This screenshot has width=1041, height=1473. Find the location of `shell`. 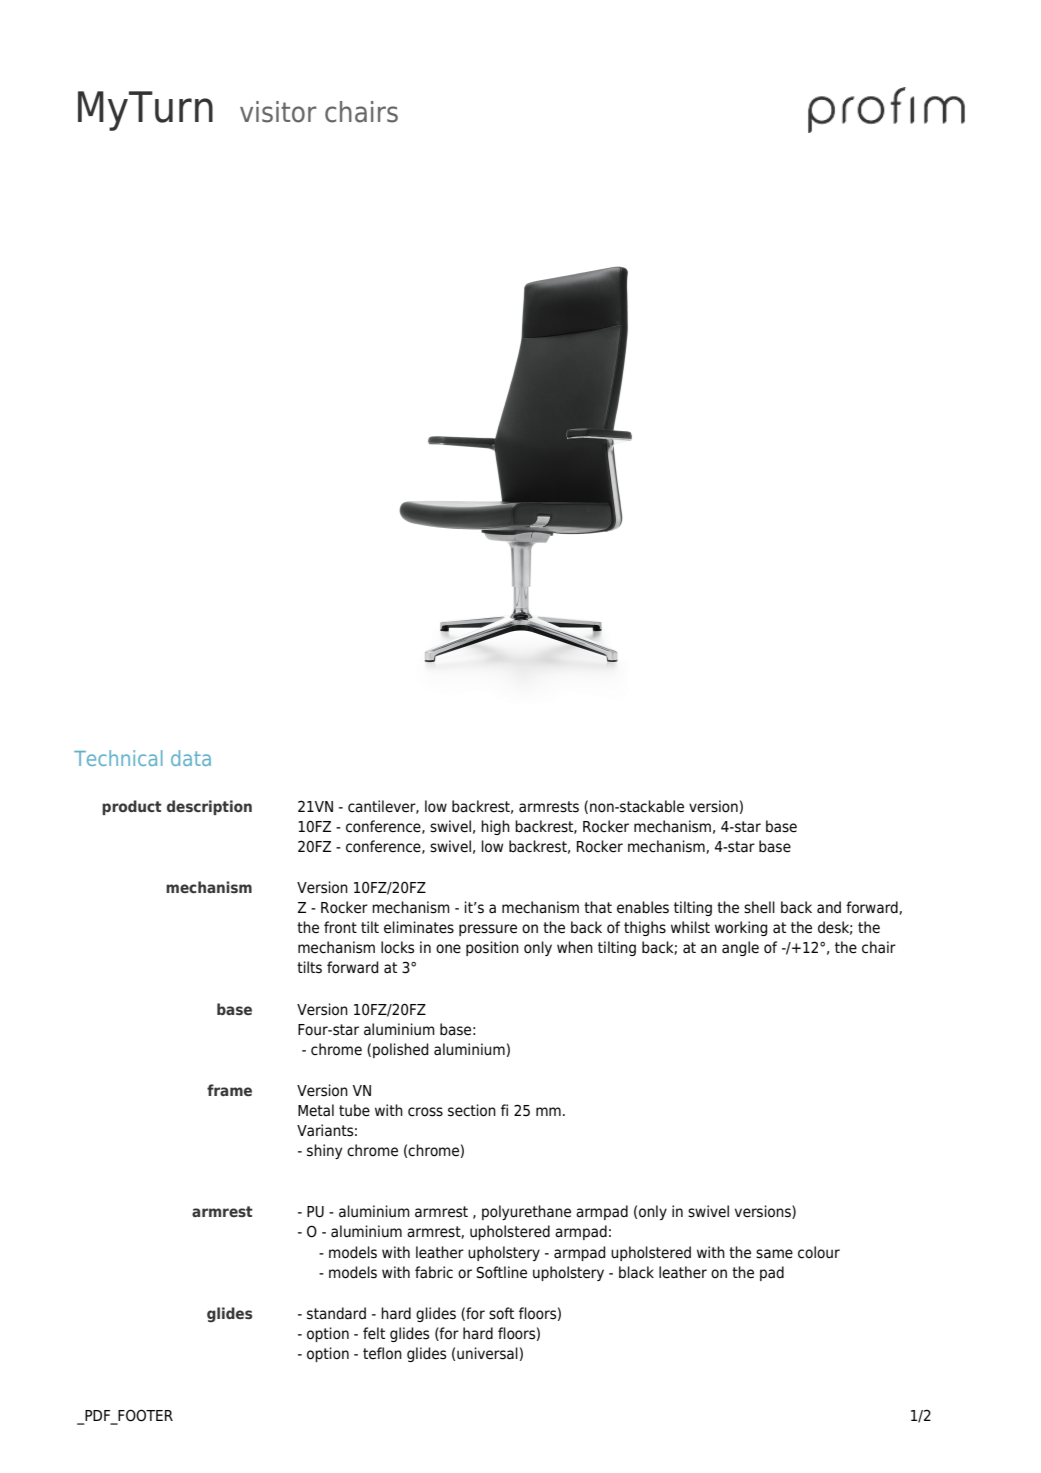

shell is located at coordinates (759, 907).
